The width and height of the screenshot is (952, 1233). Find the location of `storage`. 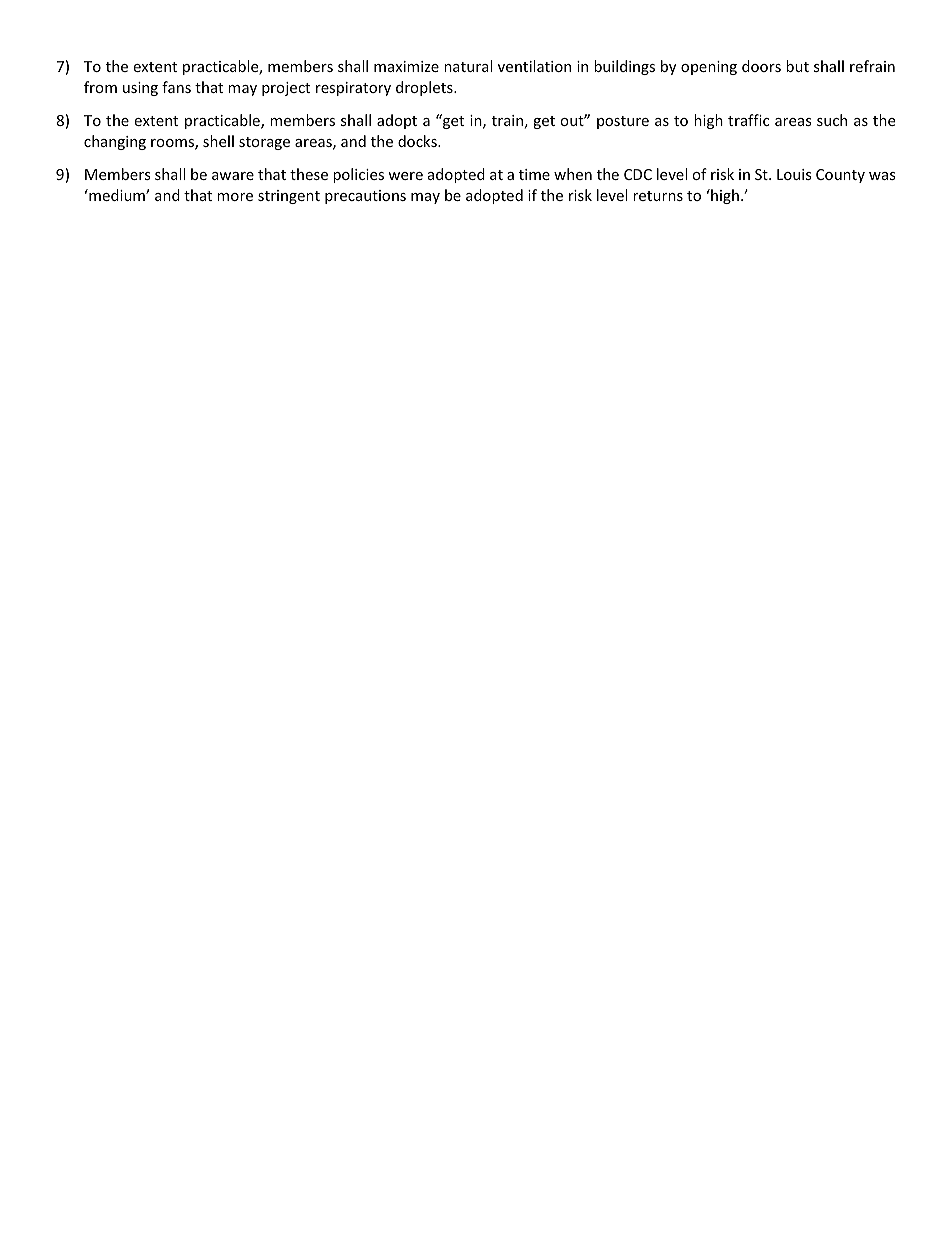

storage is located at coordinates (264, 143).
